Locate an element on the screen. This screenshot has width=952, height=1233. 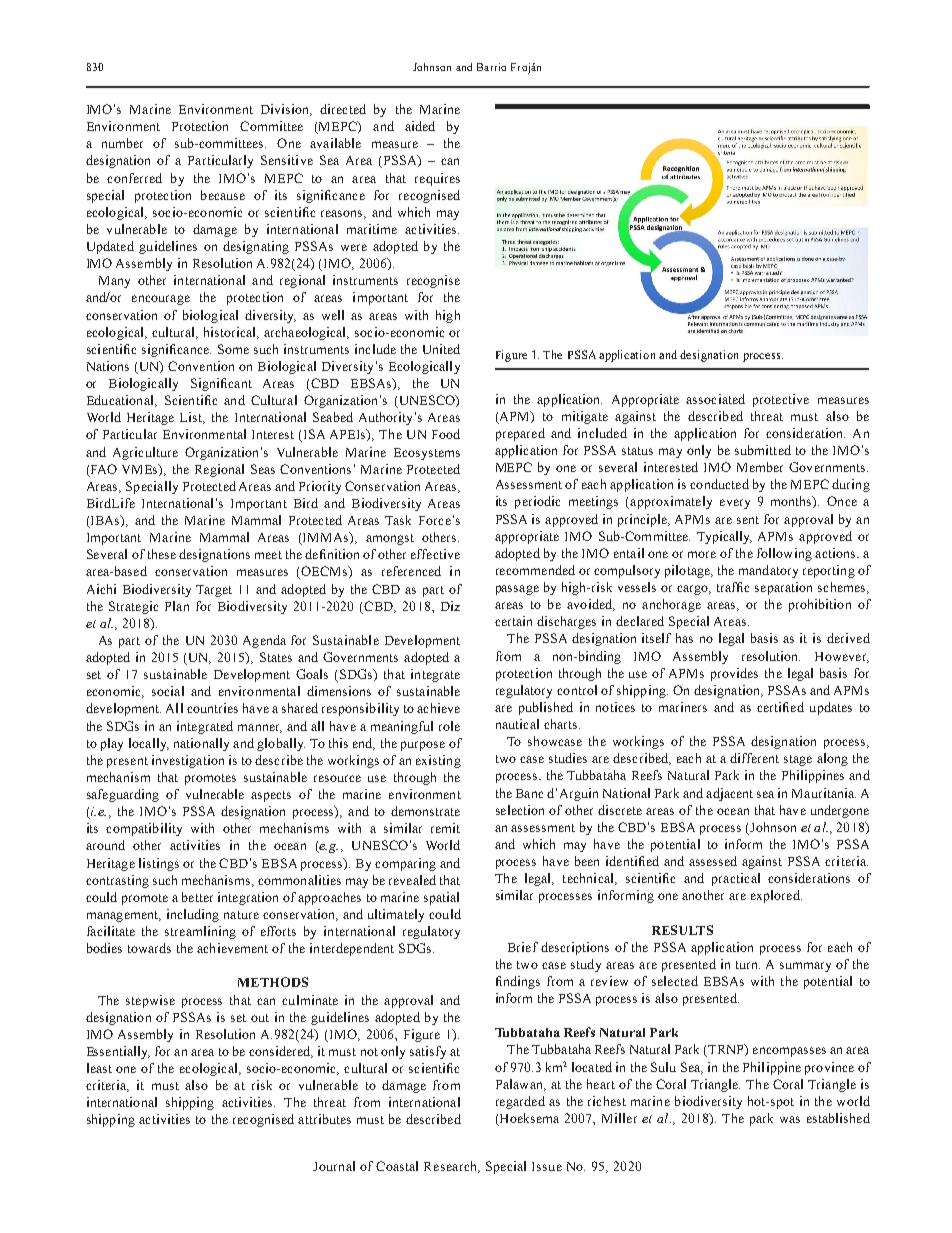
these is located at coordinates (162, 554).
